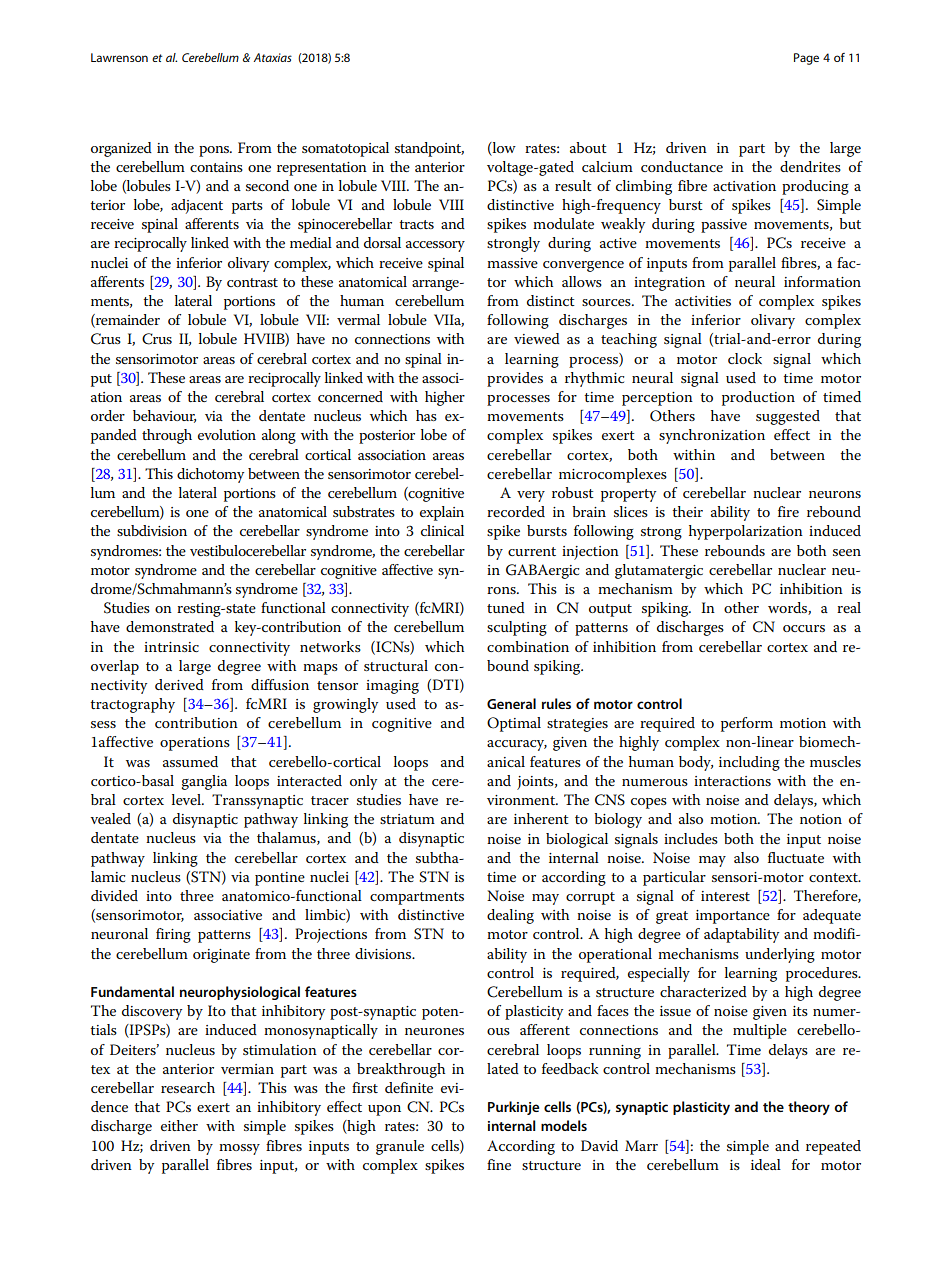  Describe the element at coordinates (215, 151) in the screenshot. I see `pons` at that location.
